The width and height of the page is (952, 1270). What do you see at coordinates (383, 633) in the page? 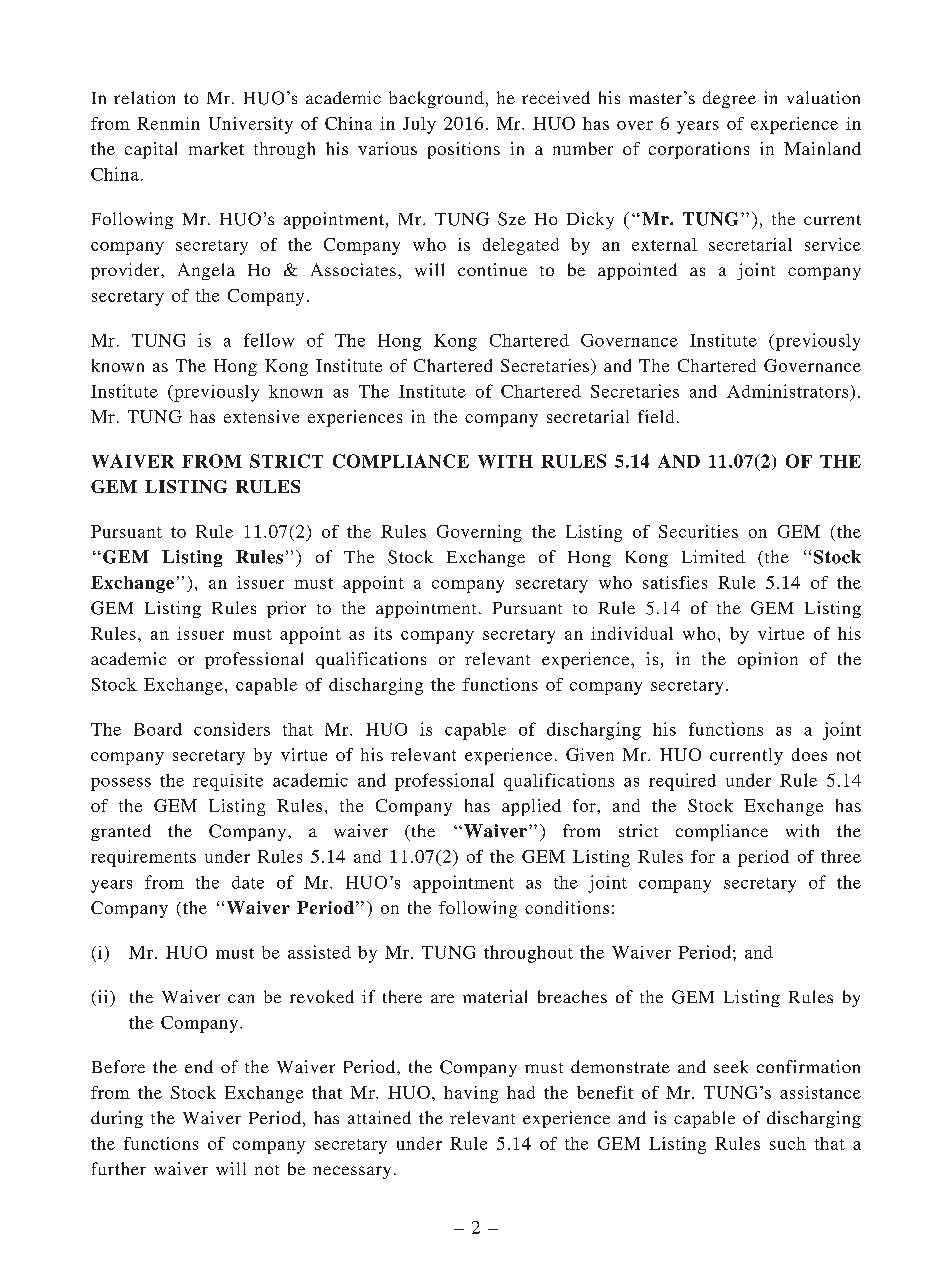
I see `its` at bounding box center [383, 633].
